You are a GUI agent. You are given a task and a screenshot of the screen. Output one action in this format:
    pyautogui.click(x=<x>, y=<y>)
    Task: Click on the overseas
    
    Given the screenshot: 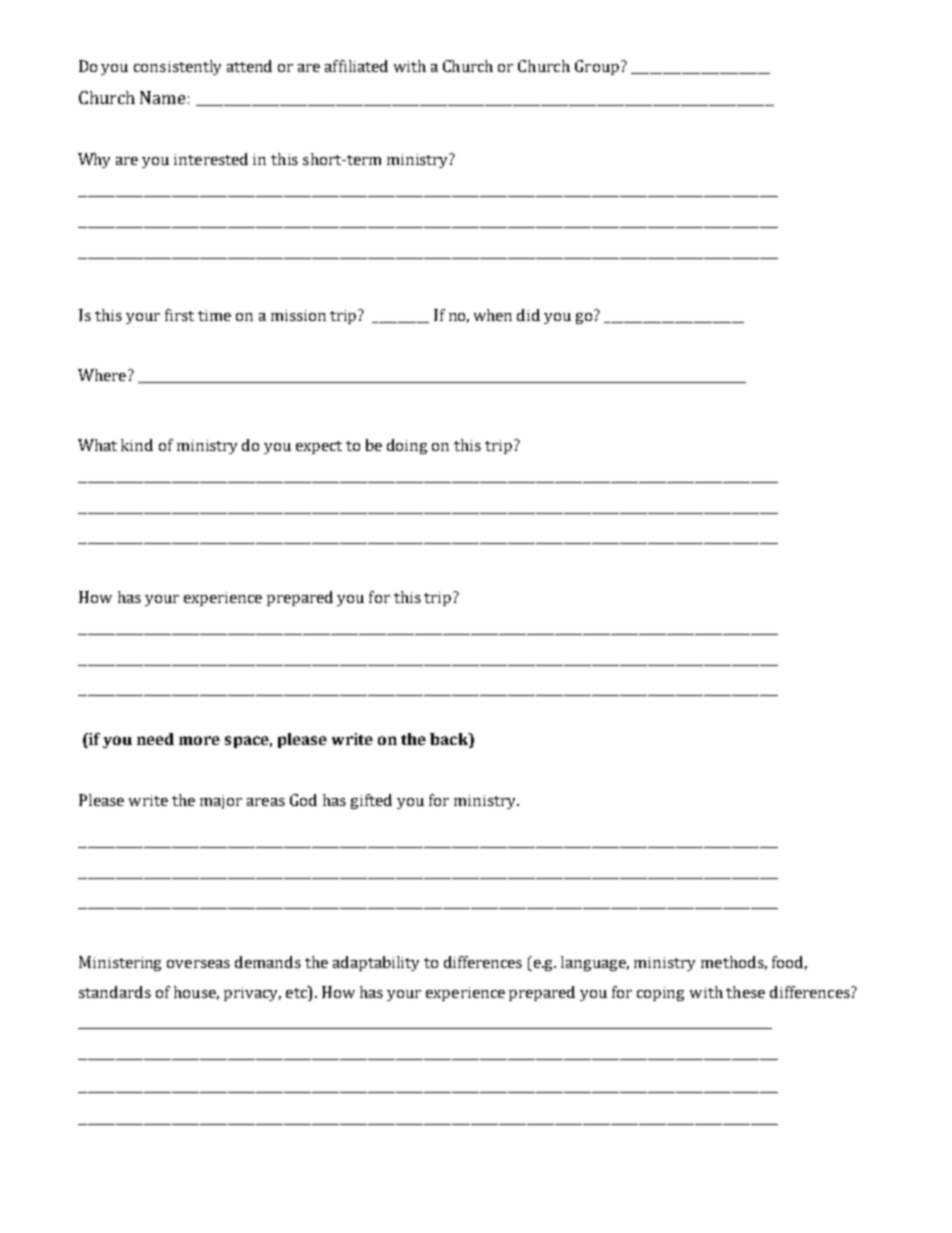 What is the action you would take?
    pyautogui.click(x=198, y=964)
